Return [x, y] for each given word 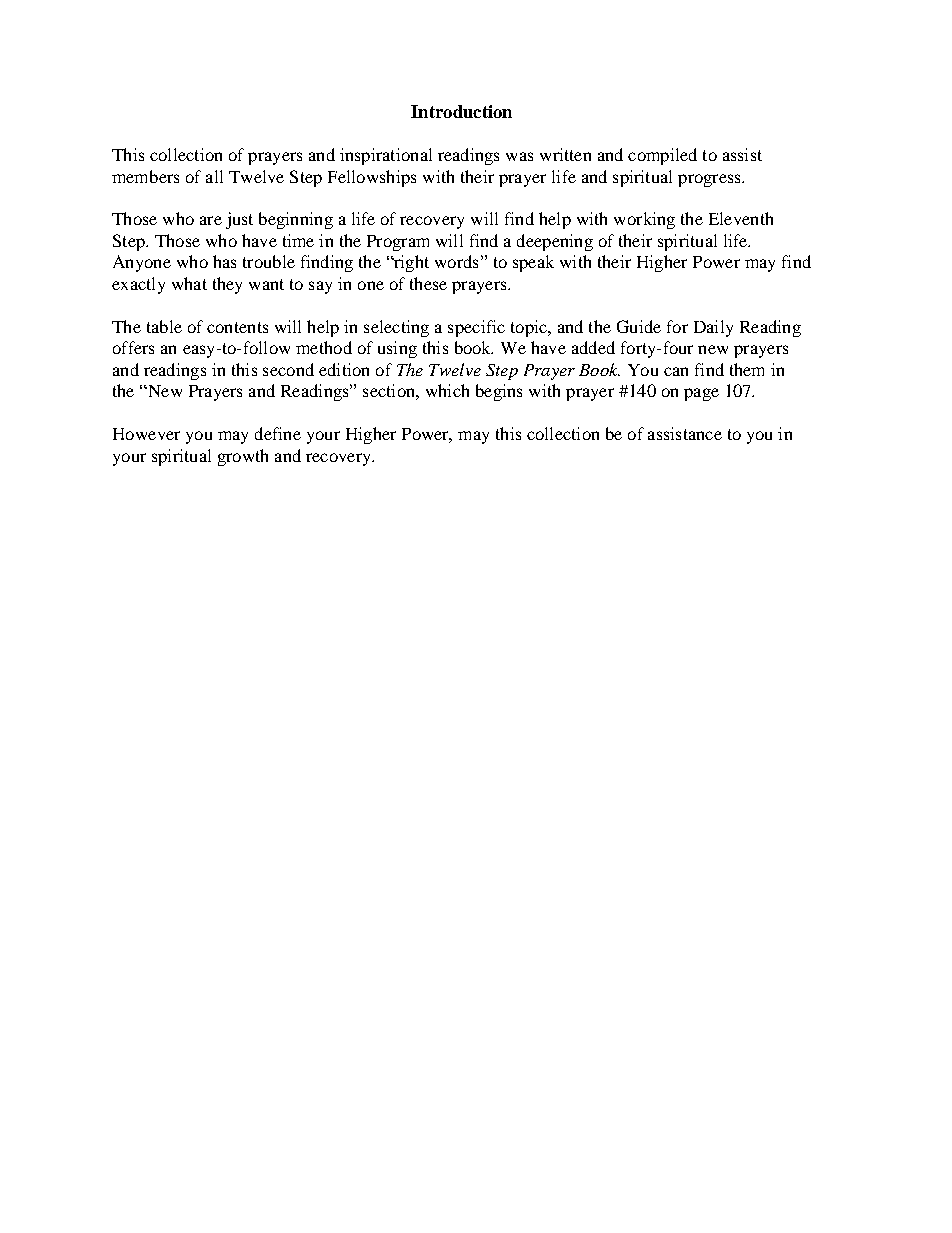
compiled [662, 156]
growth [243, 457]
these [428, 283]
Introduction [461, 111]
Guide [639, 326]
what [189, 283]
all [214, 176]
